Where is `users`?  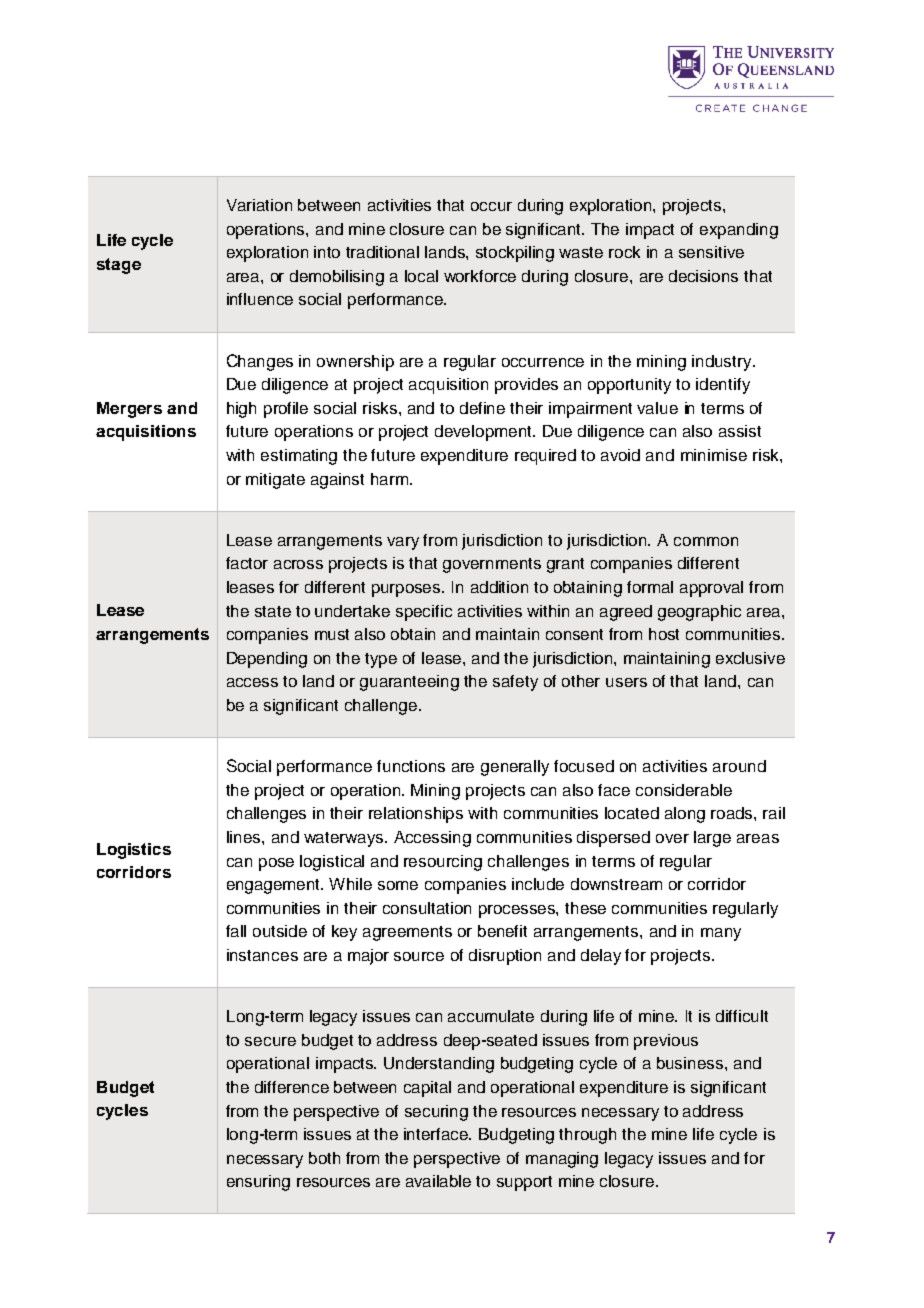 users is located at coordinates (626, 682).
